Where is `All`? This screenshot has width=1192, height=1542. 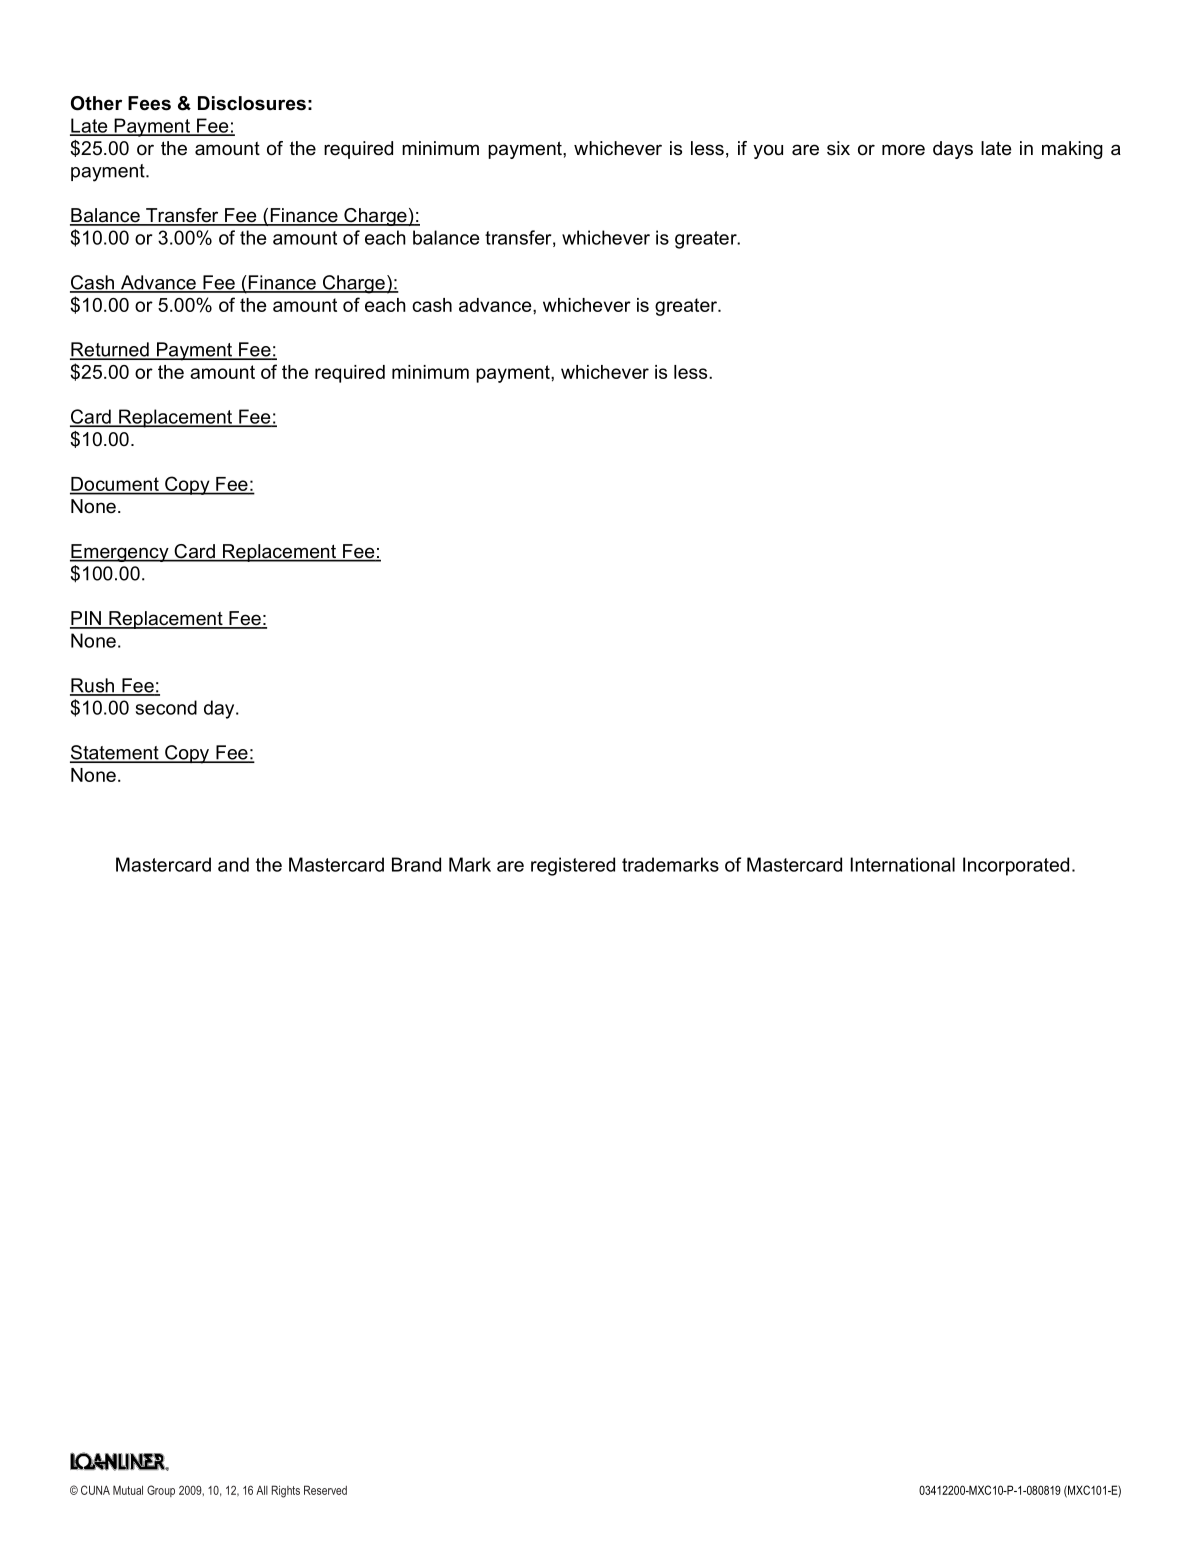 All is located at coordinates (262, 1490).
